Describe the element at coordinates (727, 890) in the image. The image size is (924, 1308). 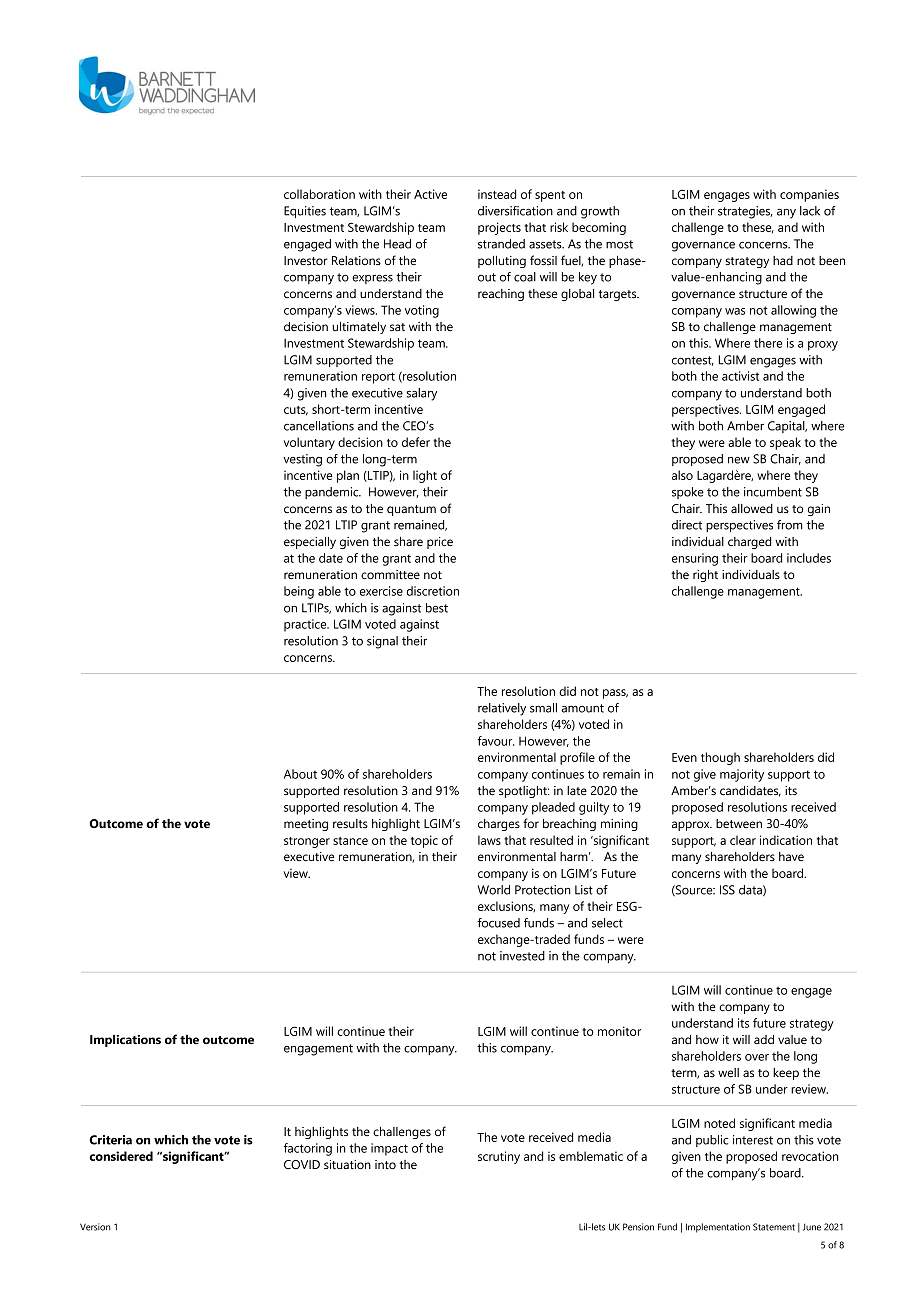
I see `ISS` at that location.
